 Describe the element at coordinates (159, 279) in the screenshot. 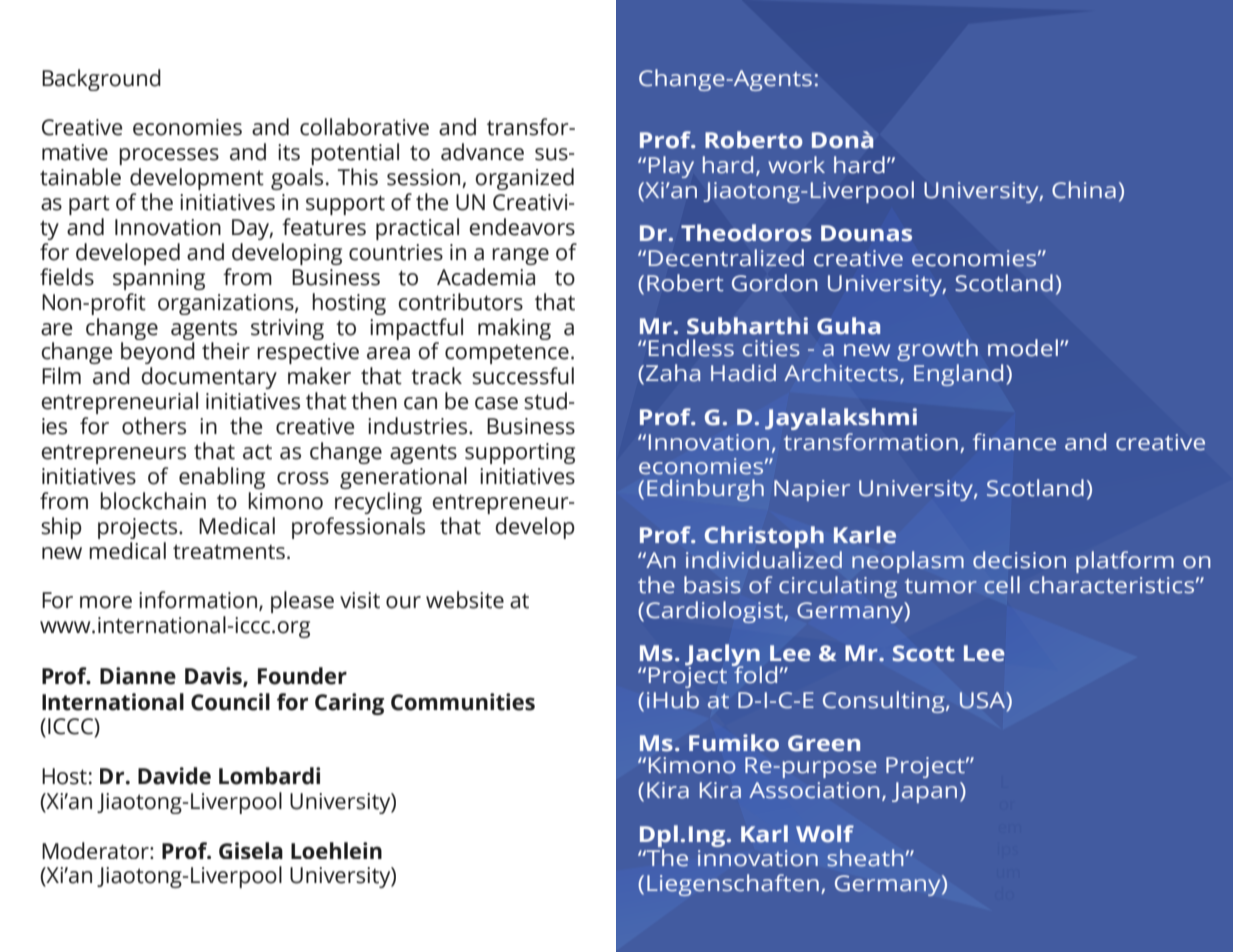

I see `spanning` at that location.
